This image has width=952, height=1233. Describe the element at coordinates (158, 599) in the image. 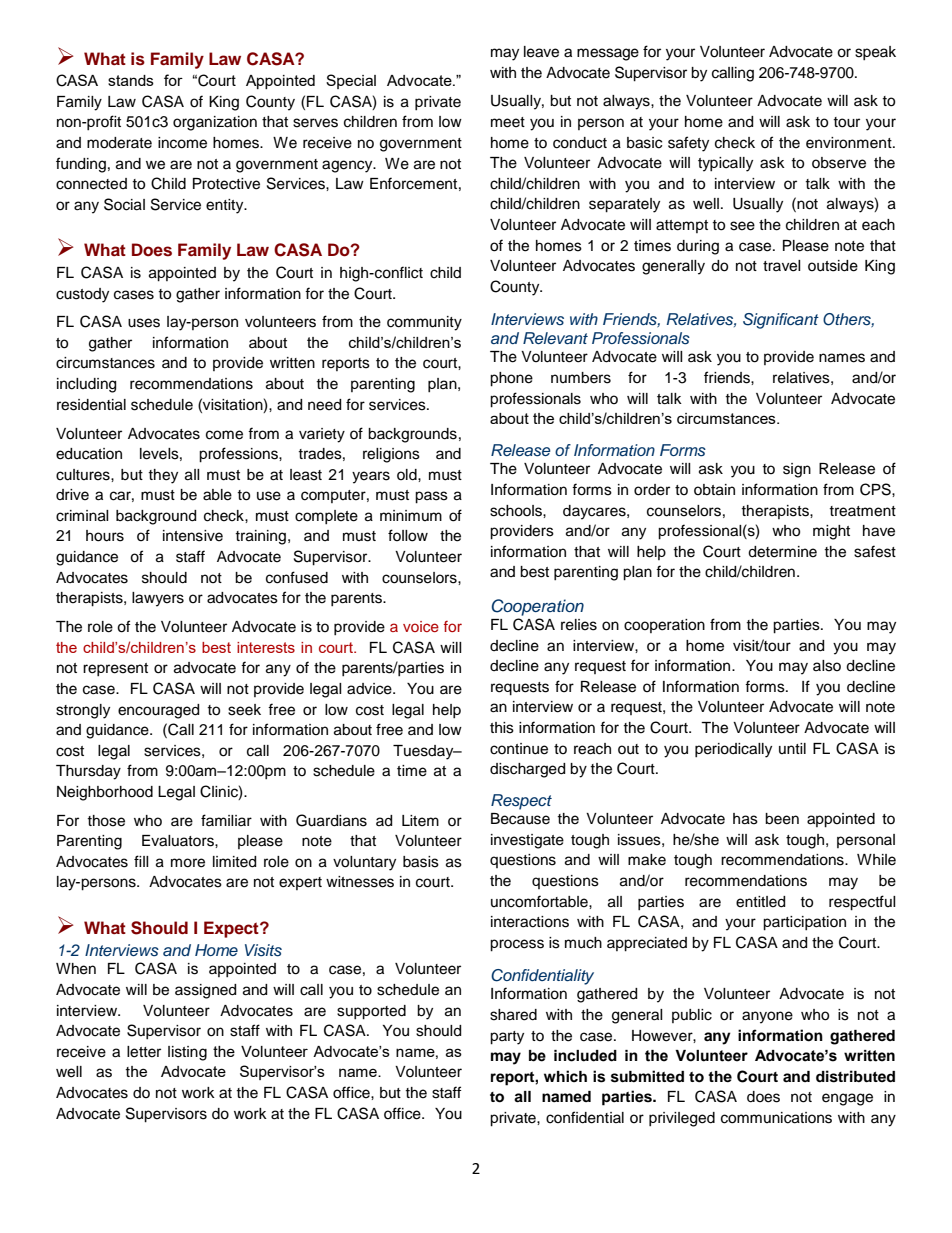

I see `lawyers` at that location.
